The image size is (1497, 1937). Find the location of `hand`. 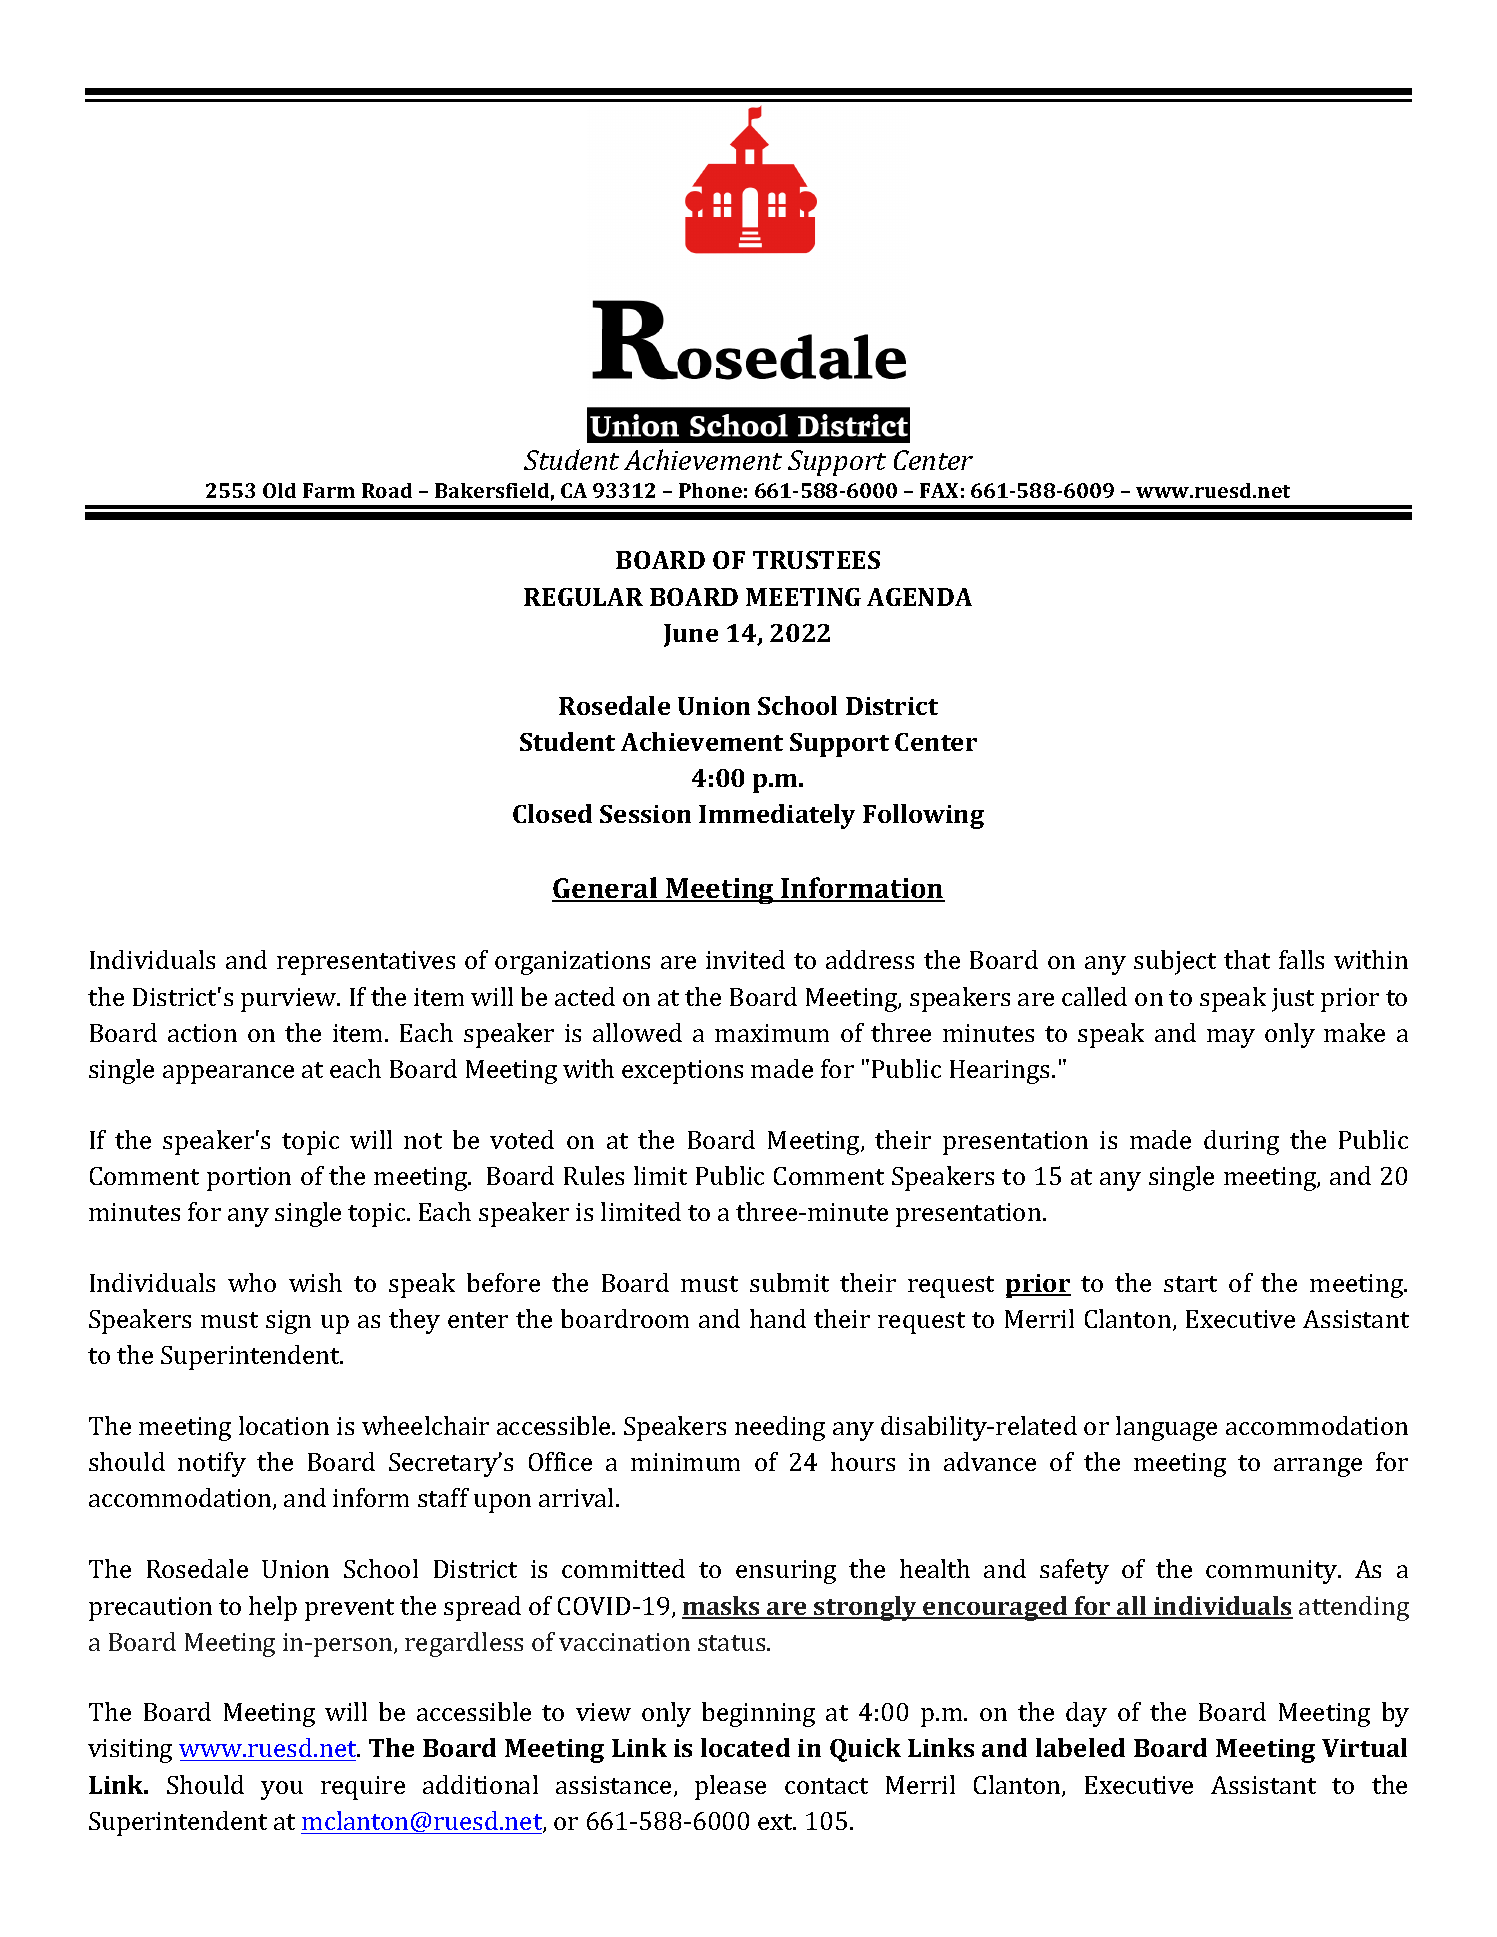

hand is located at coordinates (778, 1318).
